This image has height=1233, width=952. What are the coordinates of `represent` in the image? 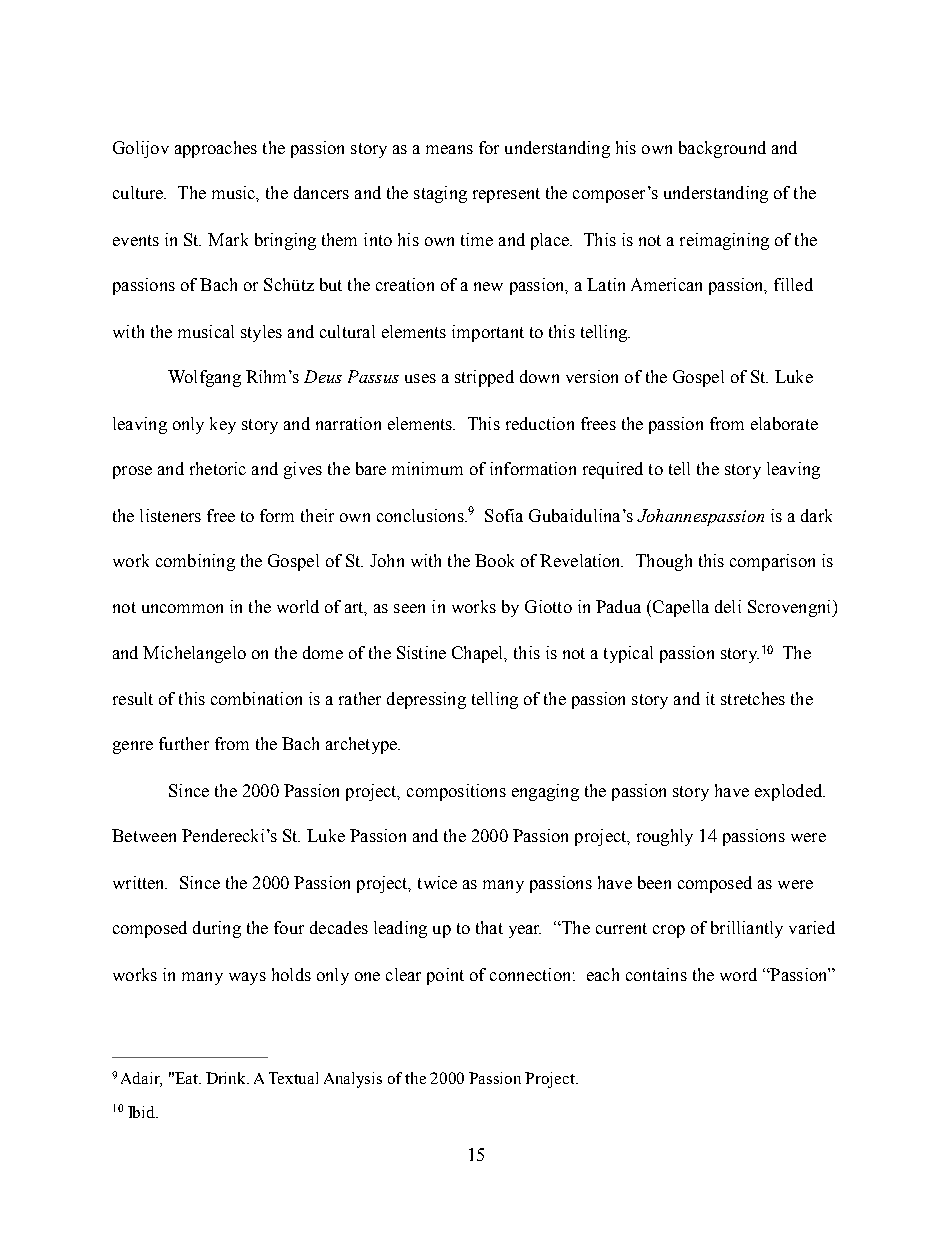 It's located at (506, 195).
